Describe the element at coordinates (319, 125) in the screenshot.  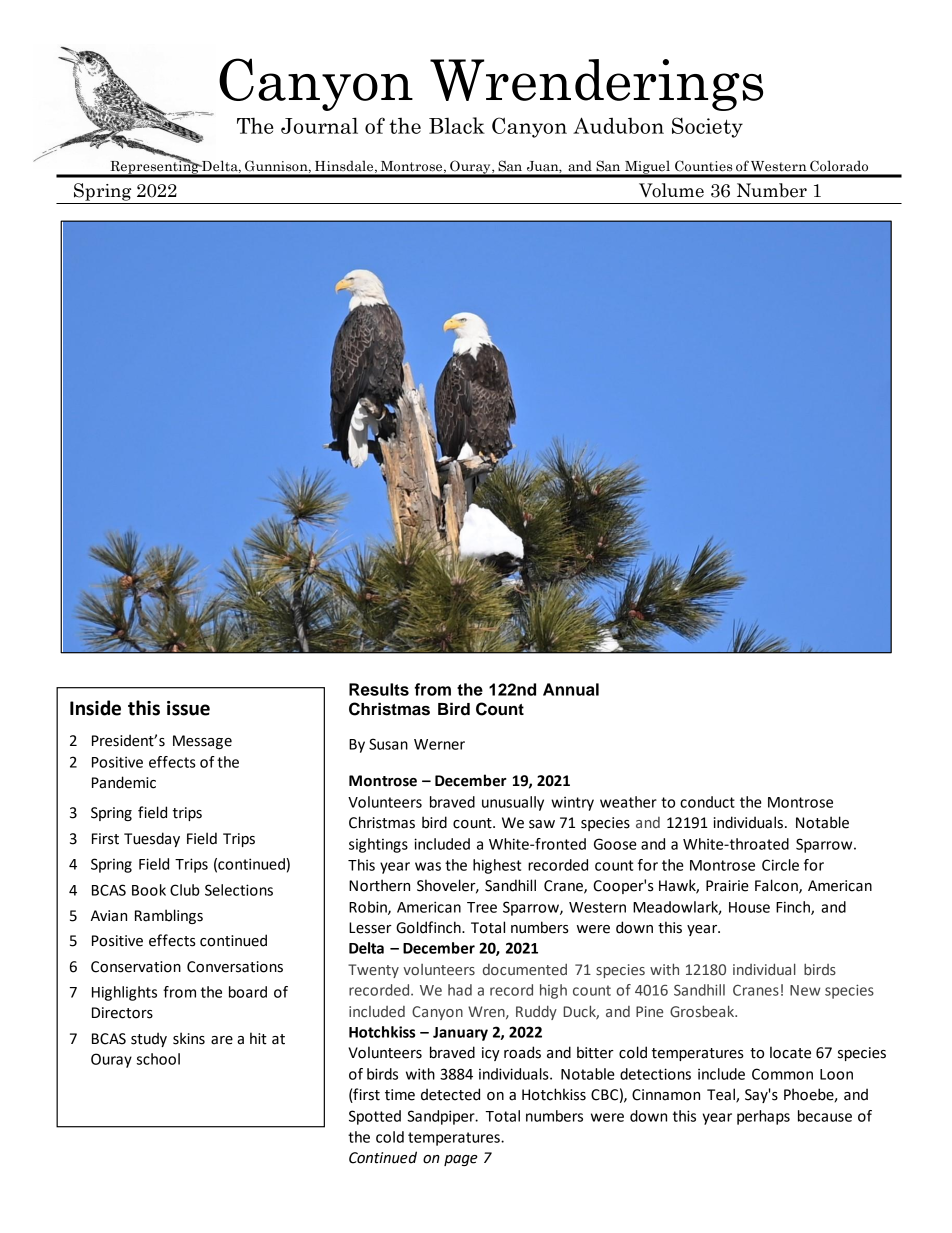
I see `Journal` at that location.
